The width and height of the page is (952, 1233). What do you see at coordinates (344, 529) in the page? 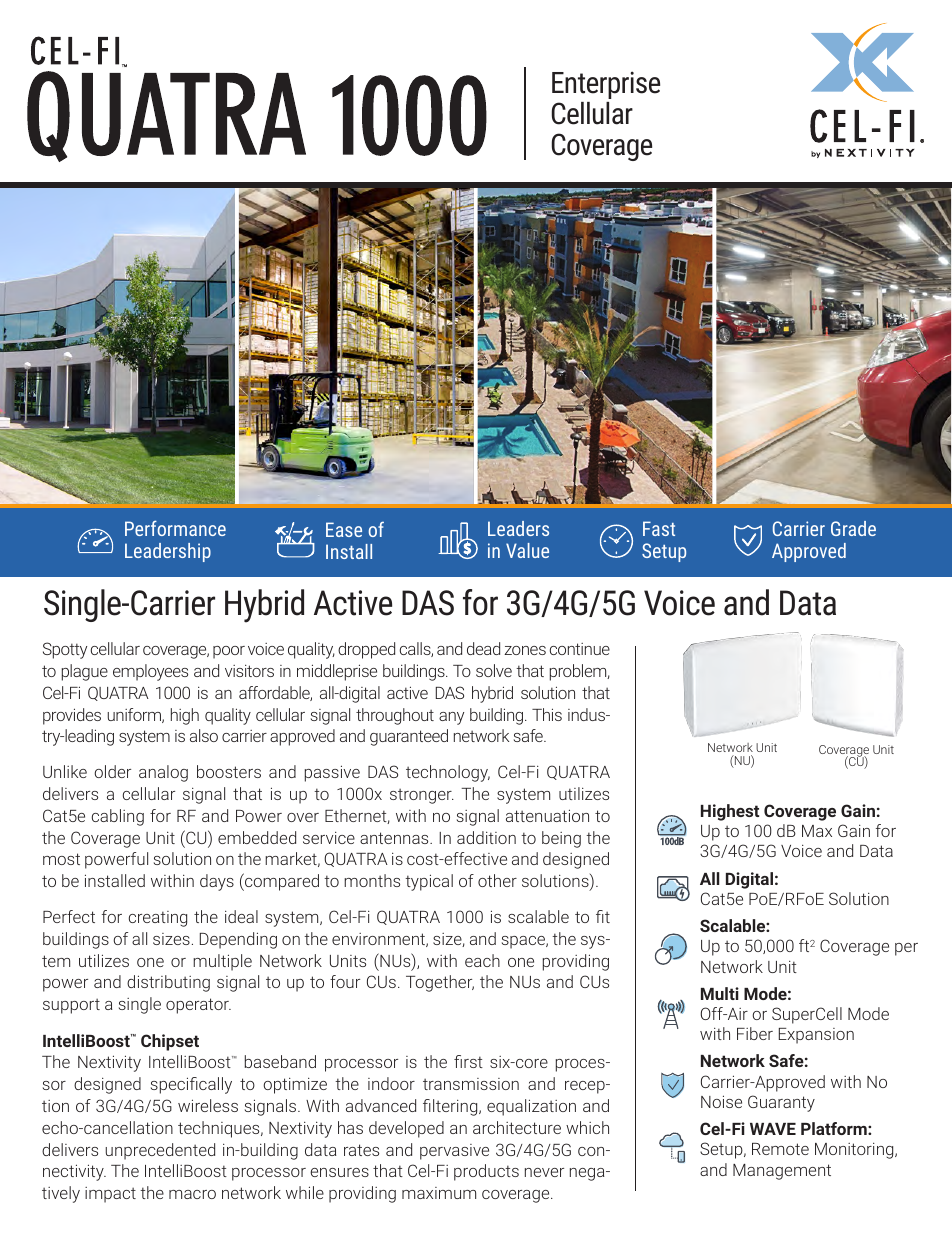
I see `Ease` at bounding box center [344, 529].
